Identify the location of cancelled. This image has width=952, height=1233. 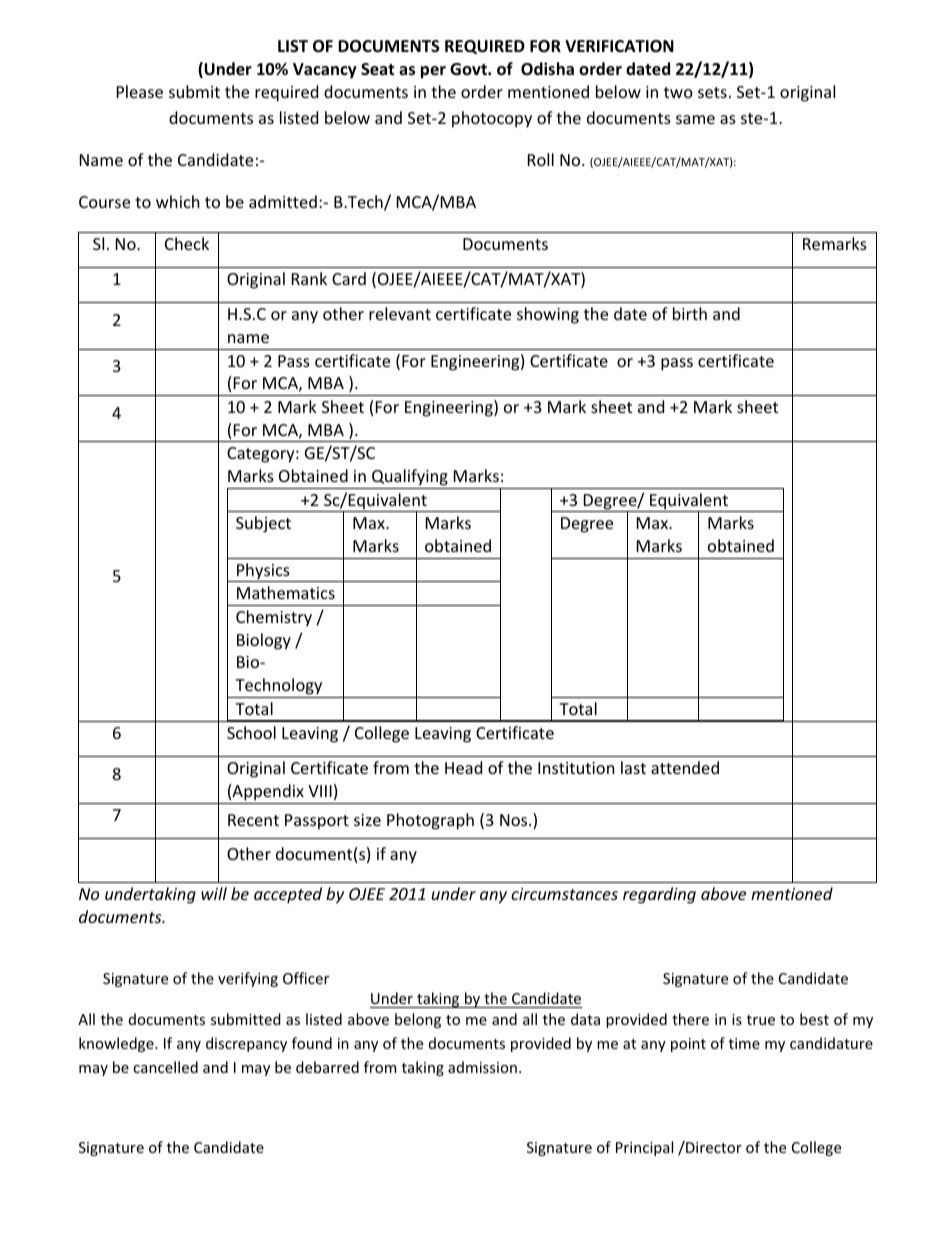
(165, 1067).
